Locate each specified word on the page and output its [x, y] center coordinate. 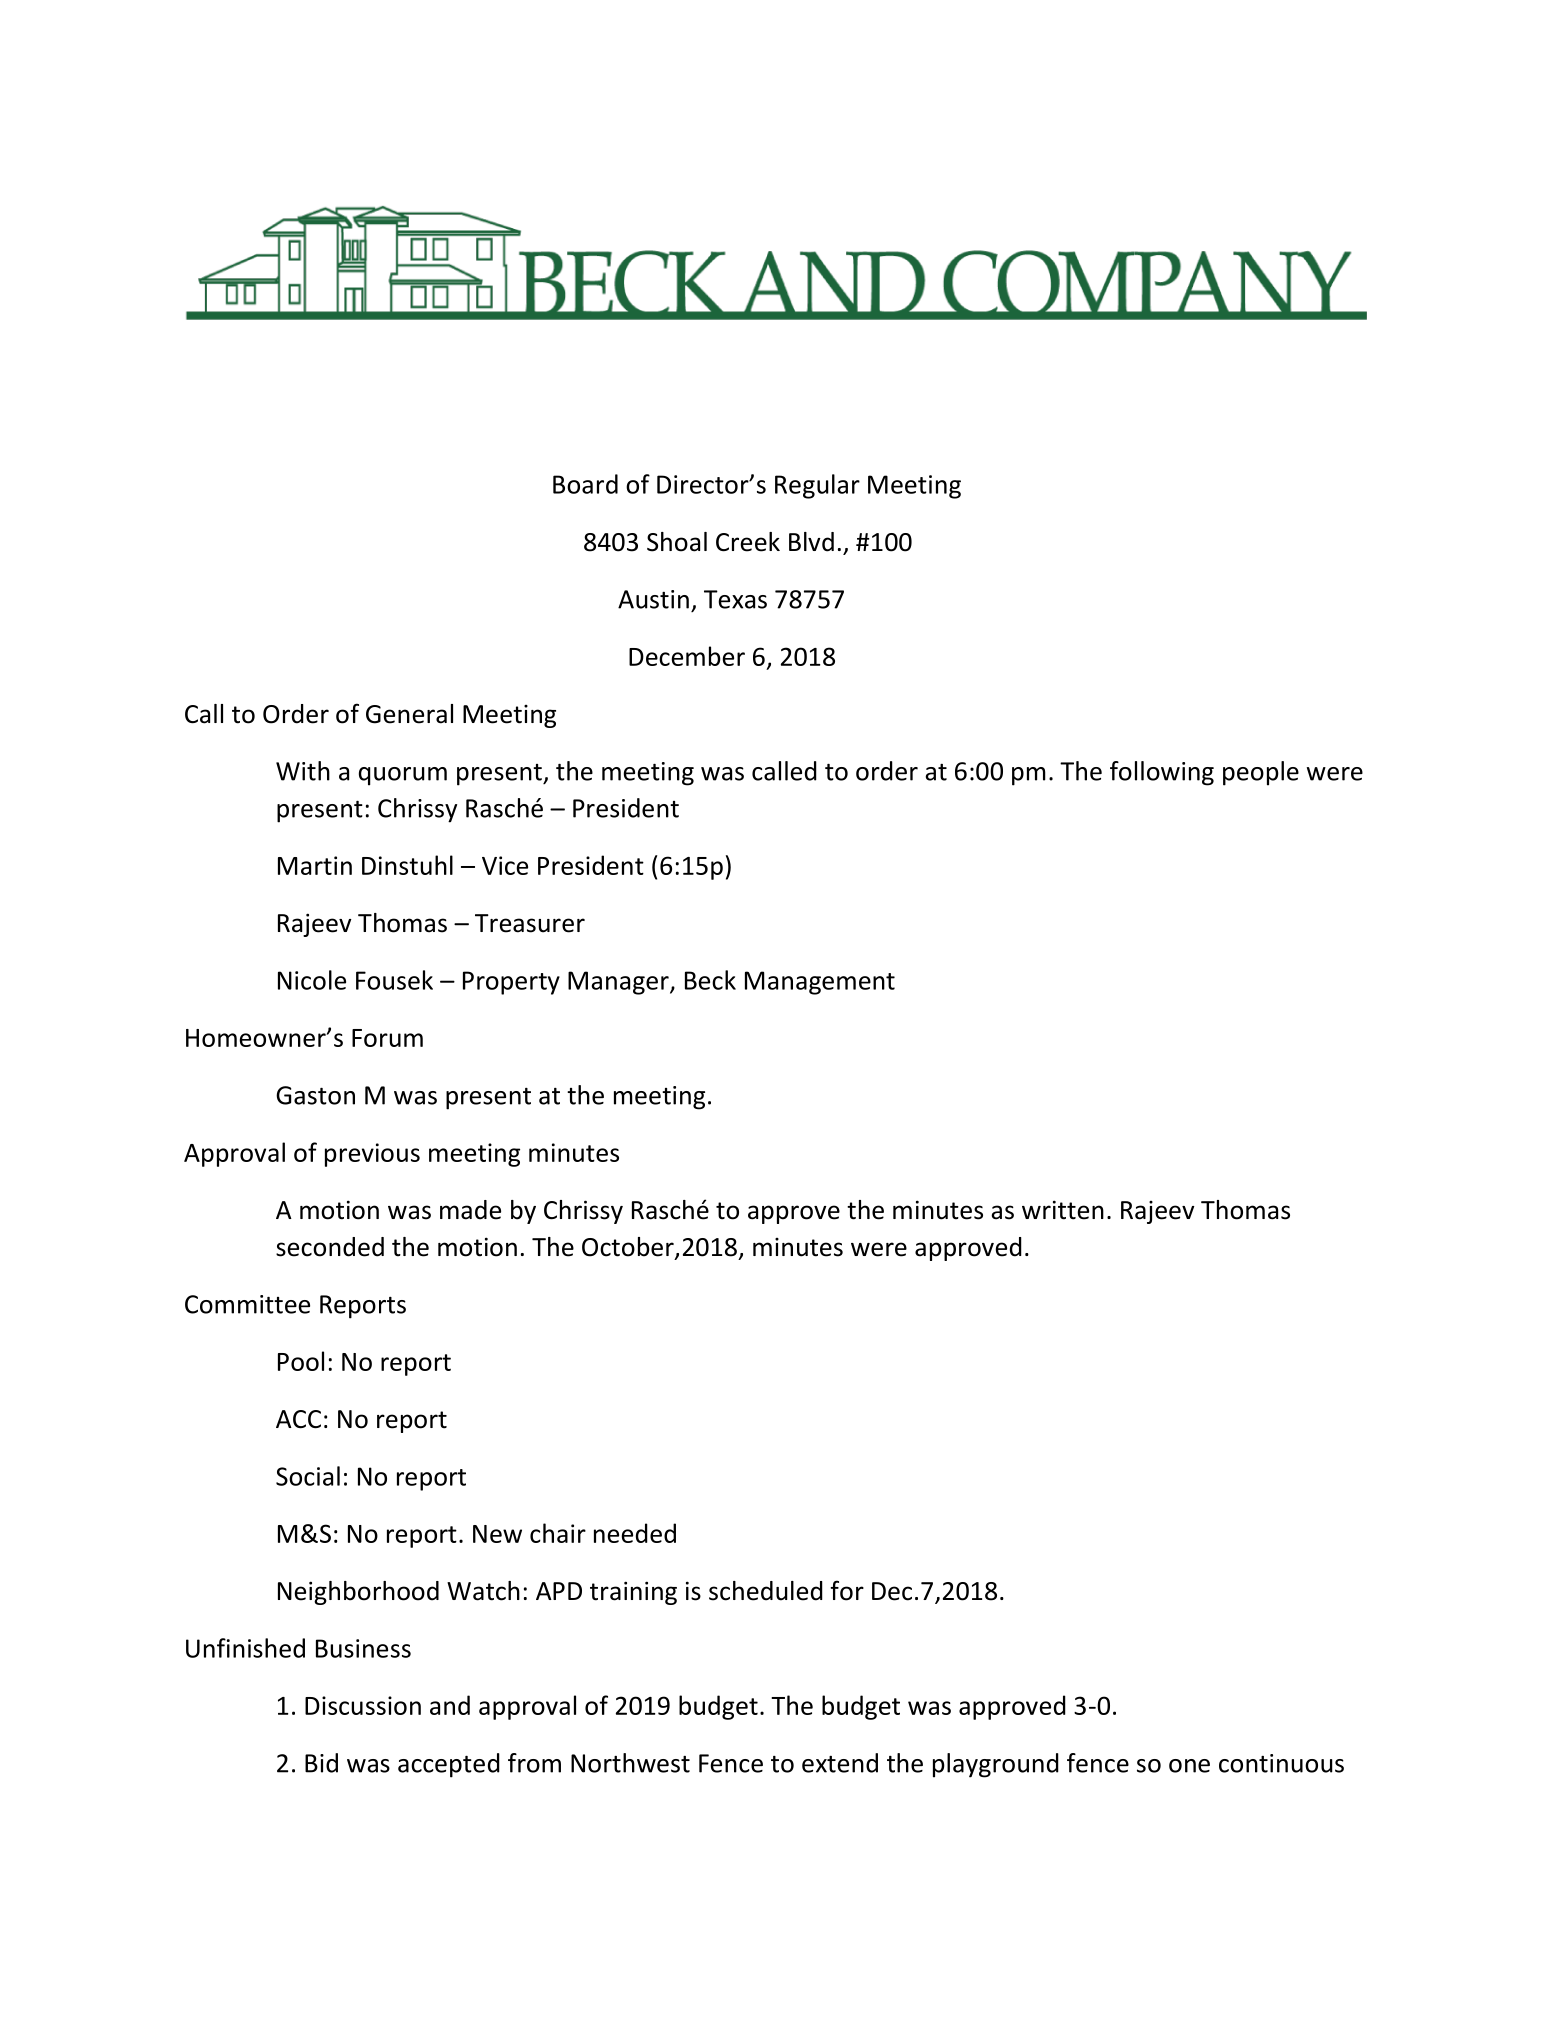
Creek [748, 542]
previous [372, 1155]
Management [820, 983]
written [1063, 1210]
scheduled [766, 1591]
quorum [403, 776]
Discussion [363, 1705]
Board [585, 484]
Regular [817, 486]
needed [635, 1533]
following [1162, 773]
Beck [710, 980]
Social [308, 1476]
